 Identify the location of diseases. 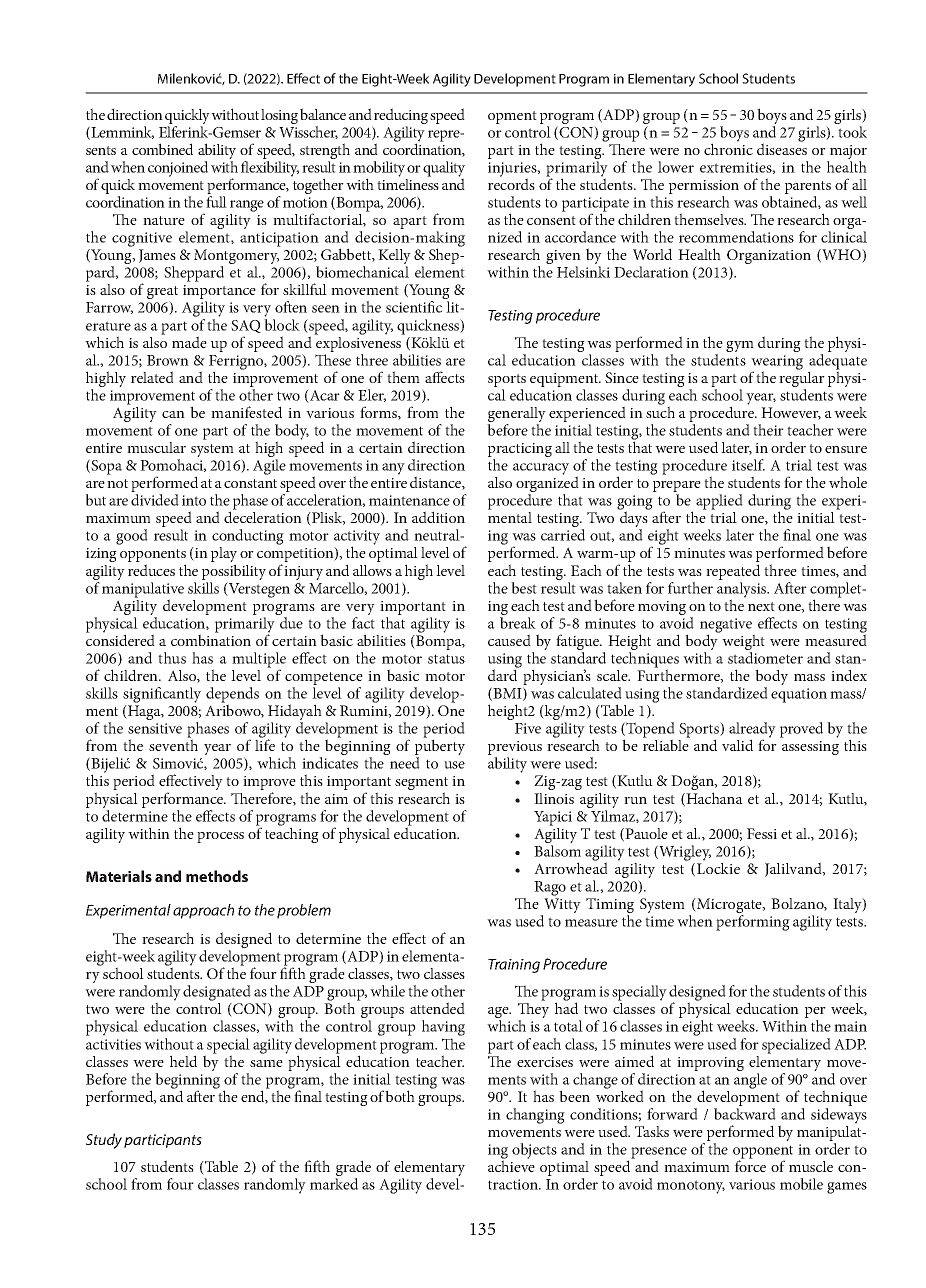
(782, 148).
